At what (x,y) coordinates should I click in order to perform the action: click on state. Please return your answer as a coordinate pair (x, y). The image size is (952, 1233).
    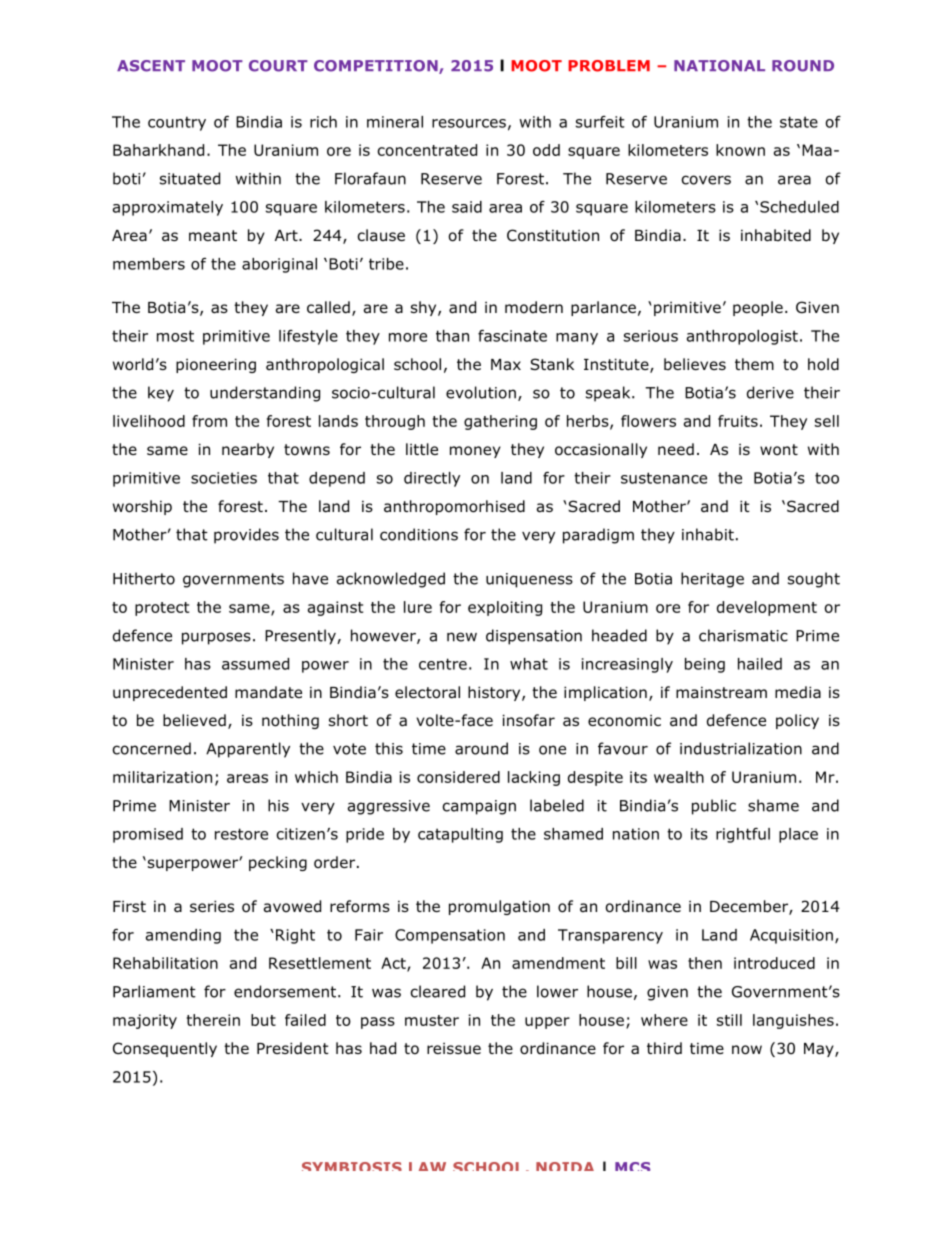
    Looking at the image, I should click on (799, 122).
